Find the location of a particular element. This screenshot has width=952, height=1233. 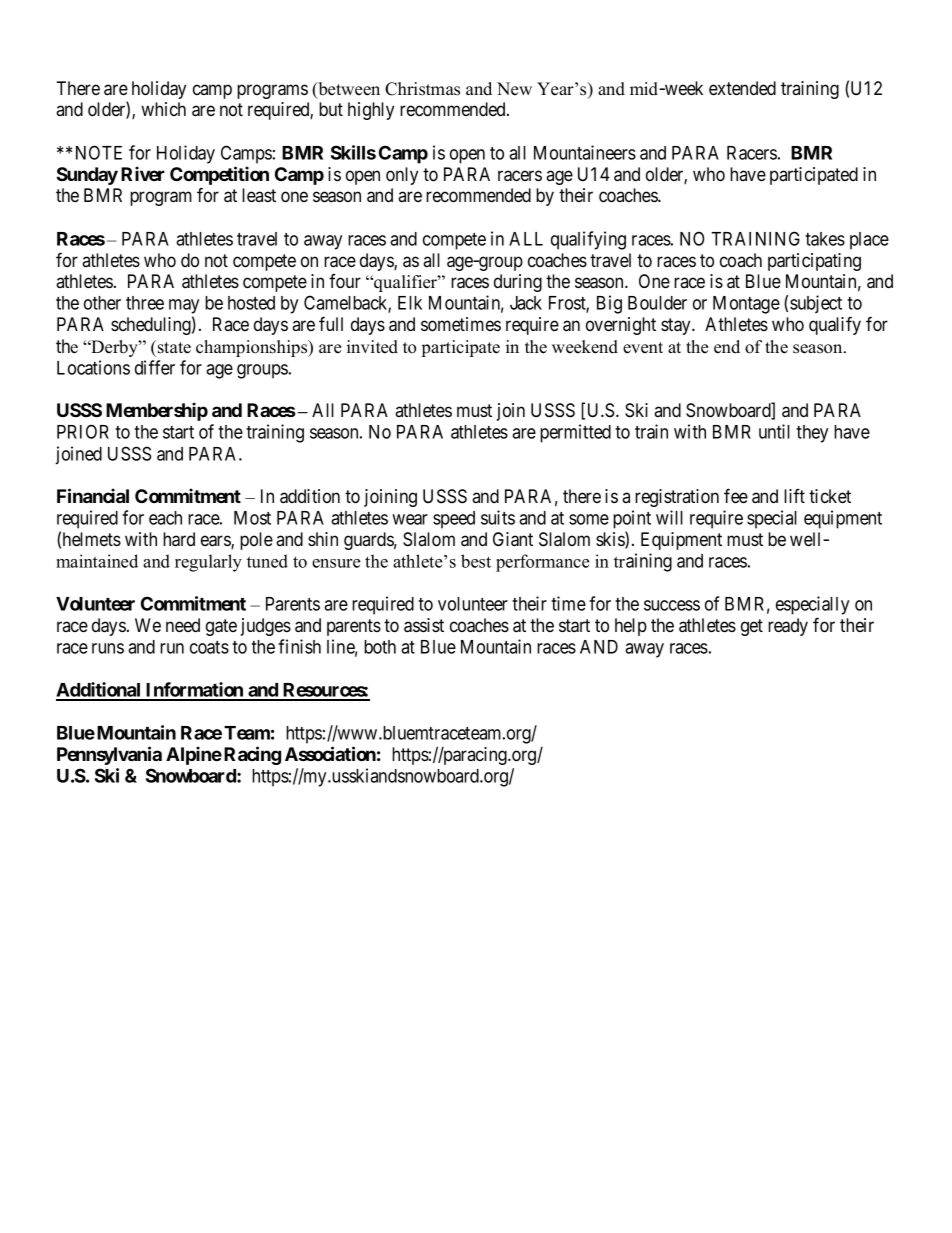

Alpine is located at coordinates (194, 755).
